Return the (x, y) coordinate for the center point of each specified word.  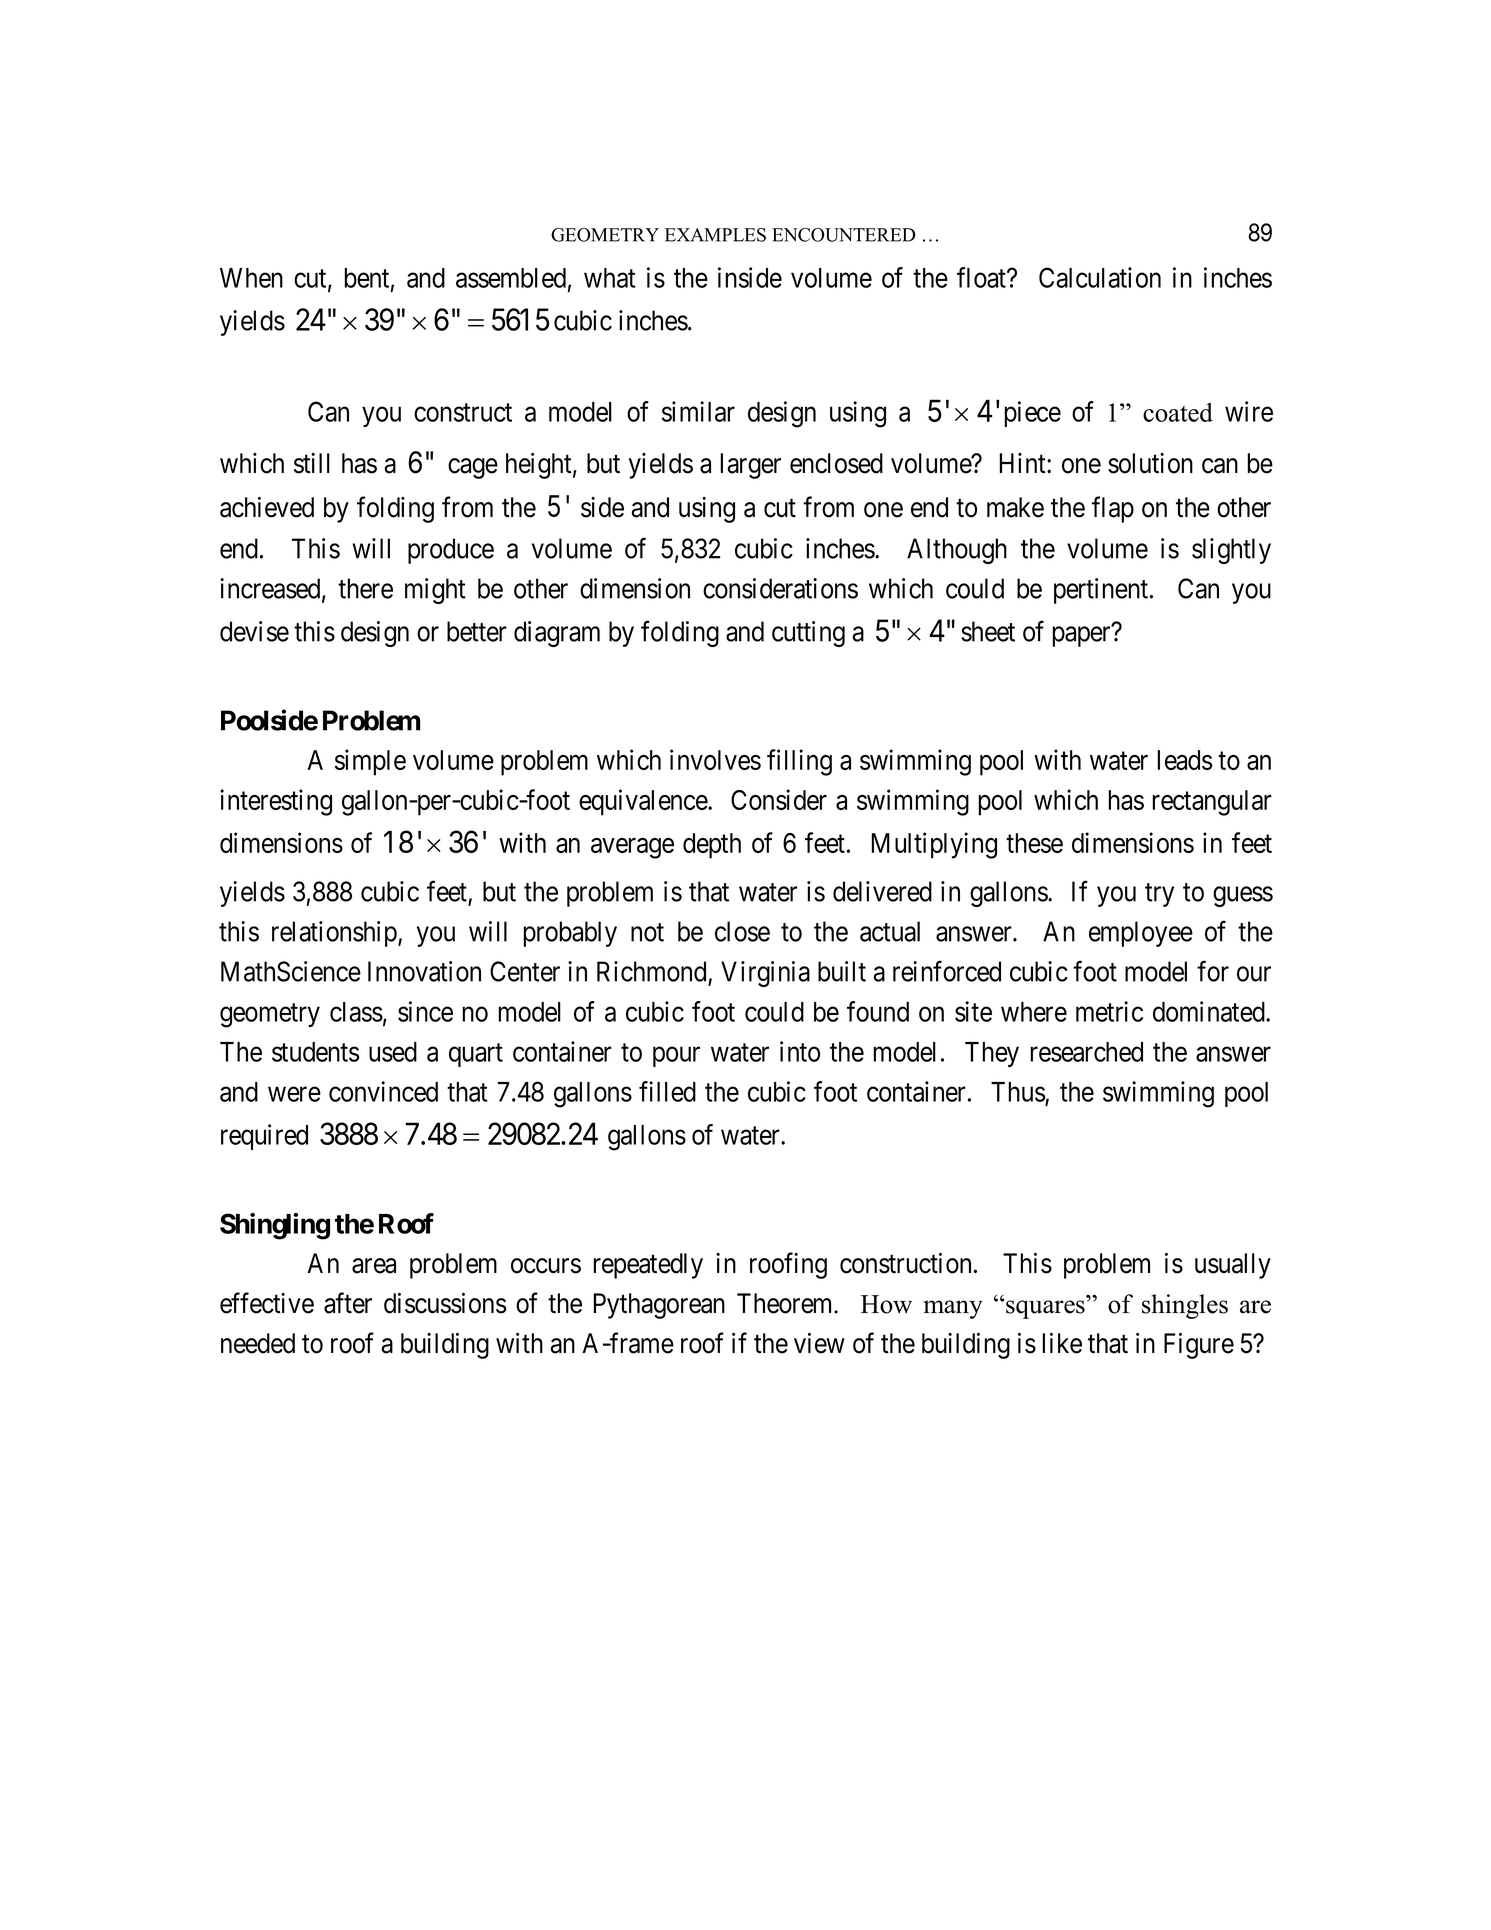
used (393, 1052)
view (819, 1343)
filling (799, 762)
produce (451, 551)
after (348, 1303)
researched (1087, 1052)
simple (370, 762)
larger (751, 466)
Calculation (1100, 277)
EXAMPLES (715, 235)
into (800, 1051)
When (251, 278)
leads (1185, 760)
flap (1113, 509)
